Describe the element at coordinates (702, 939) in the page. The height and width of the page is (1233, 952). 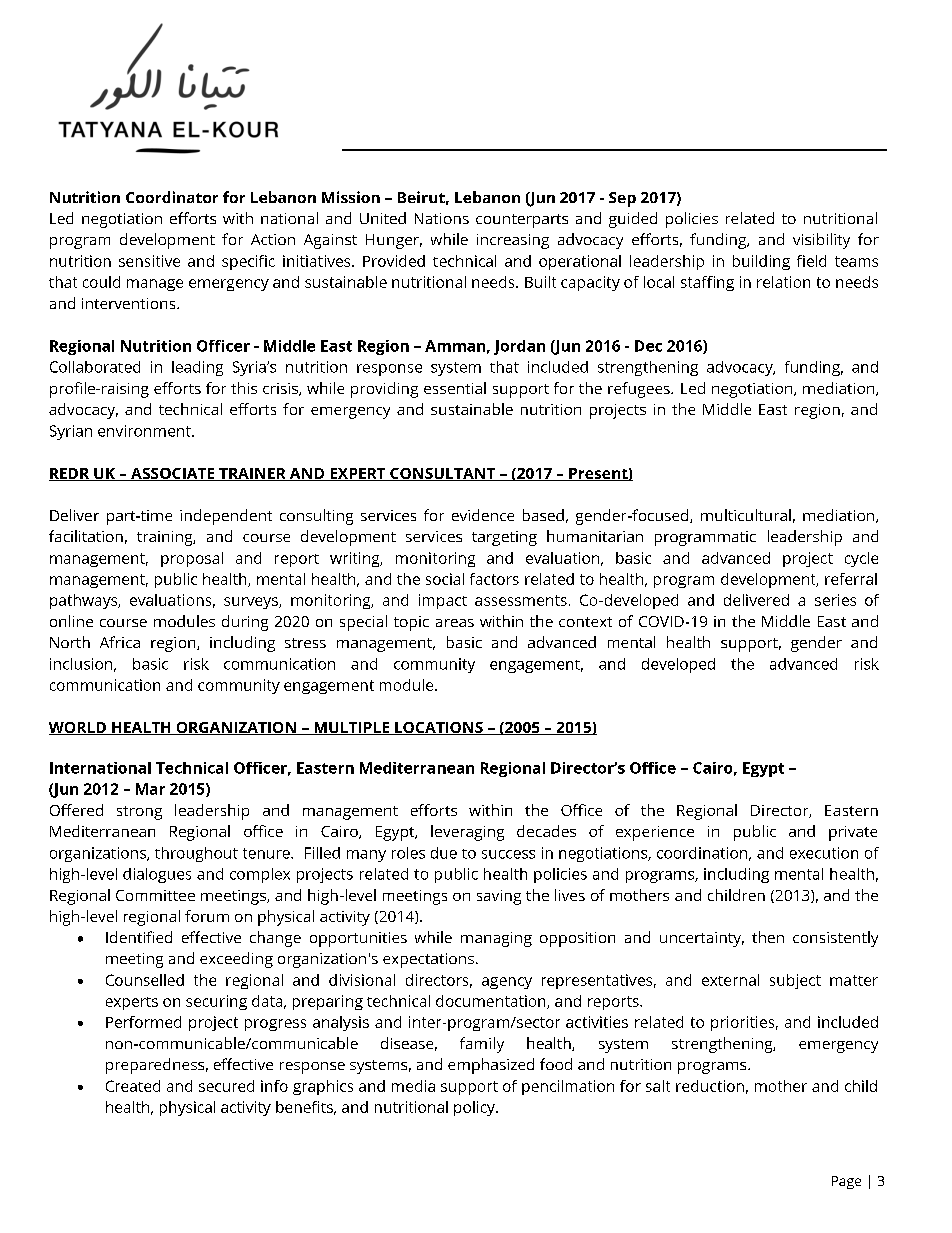
I see `uncertainty` at that location.
